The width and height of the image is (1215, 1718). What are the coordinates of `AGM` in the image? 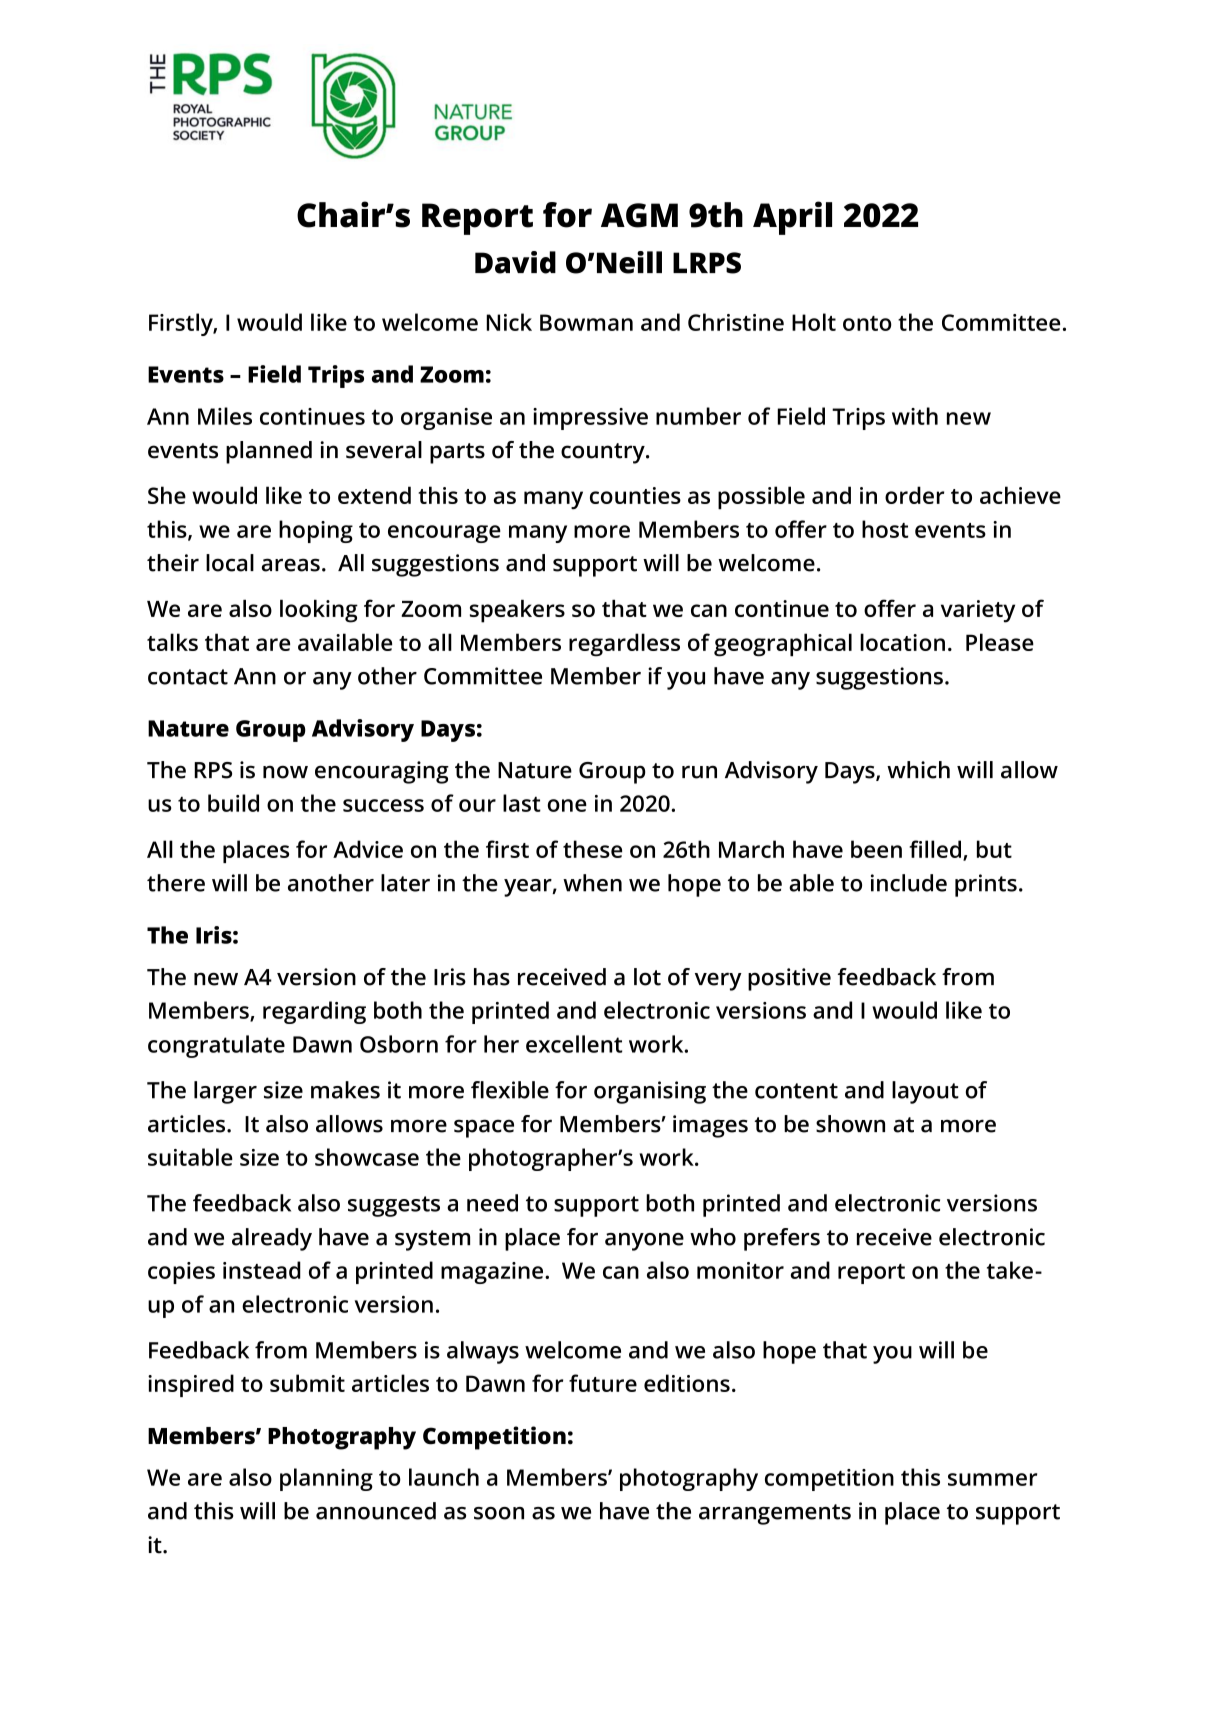 It's located at (639, 215).
